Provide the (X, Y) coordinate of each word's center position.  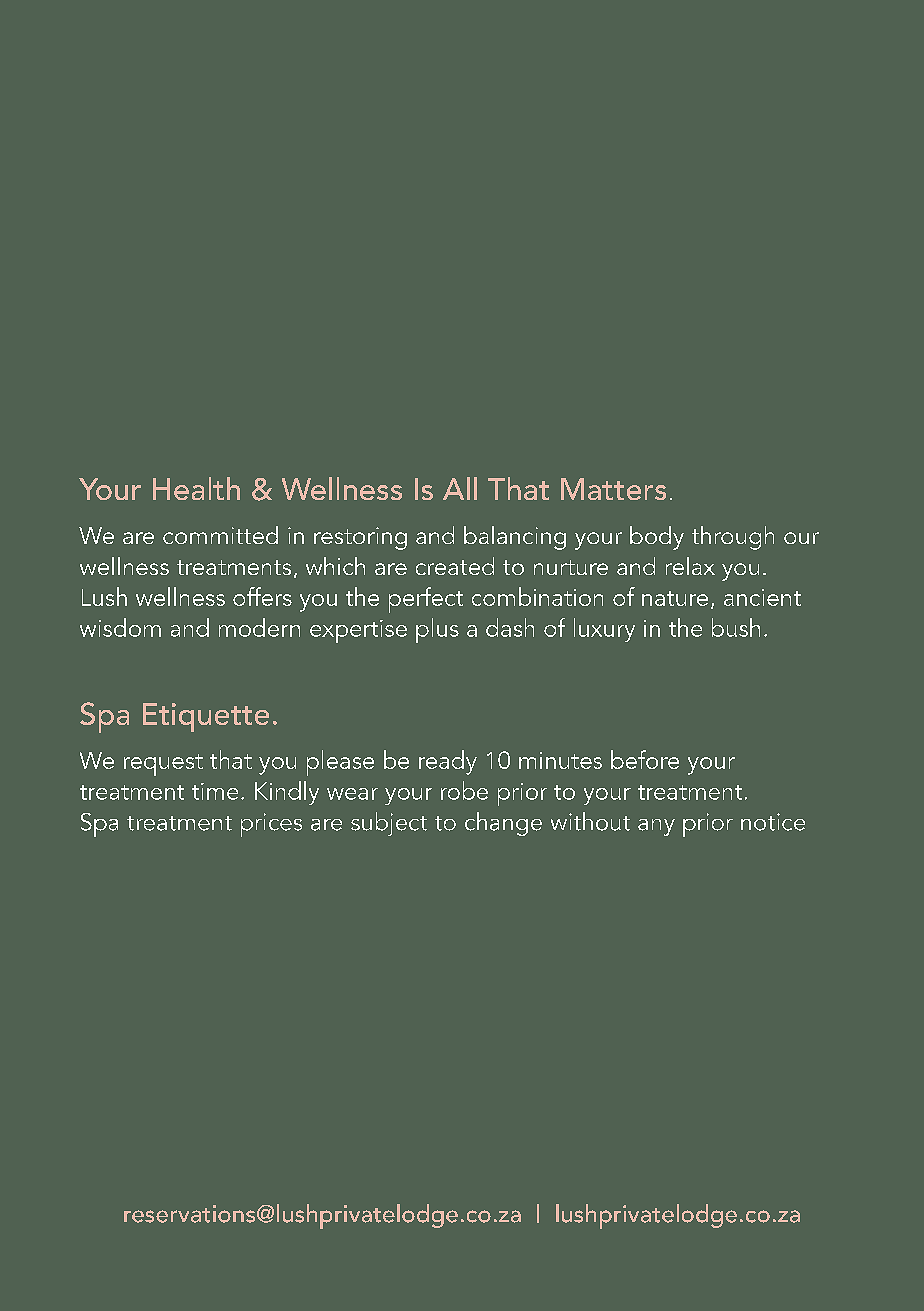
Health (196, 488)
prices (271, 825)
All (460, 488)
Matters (613, 489)
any (656, 827)
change (503, 824)
